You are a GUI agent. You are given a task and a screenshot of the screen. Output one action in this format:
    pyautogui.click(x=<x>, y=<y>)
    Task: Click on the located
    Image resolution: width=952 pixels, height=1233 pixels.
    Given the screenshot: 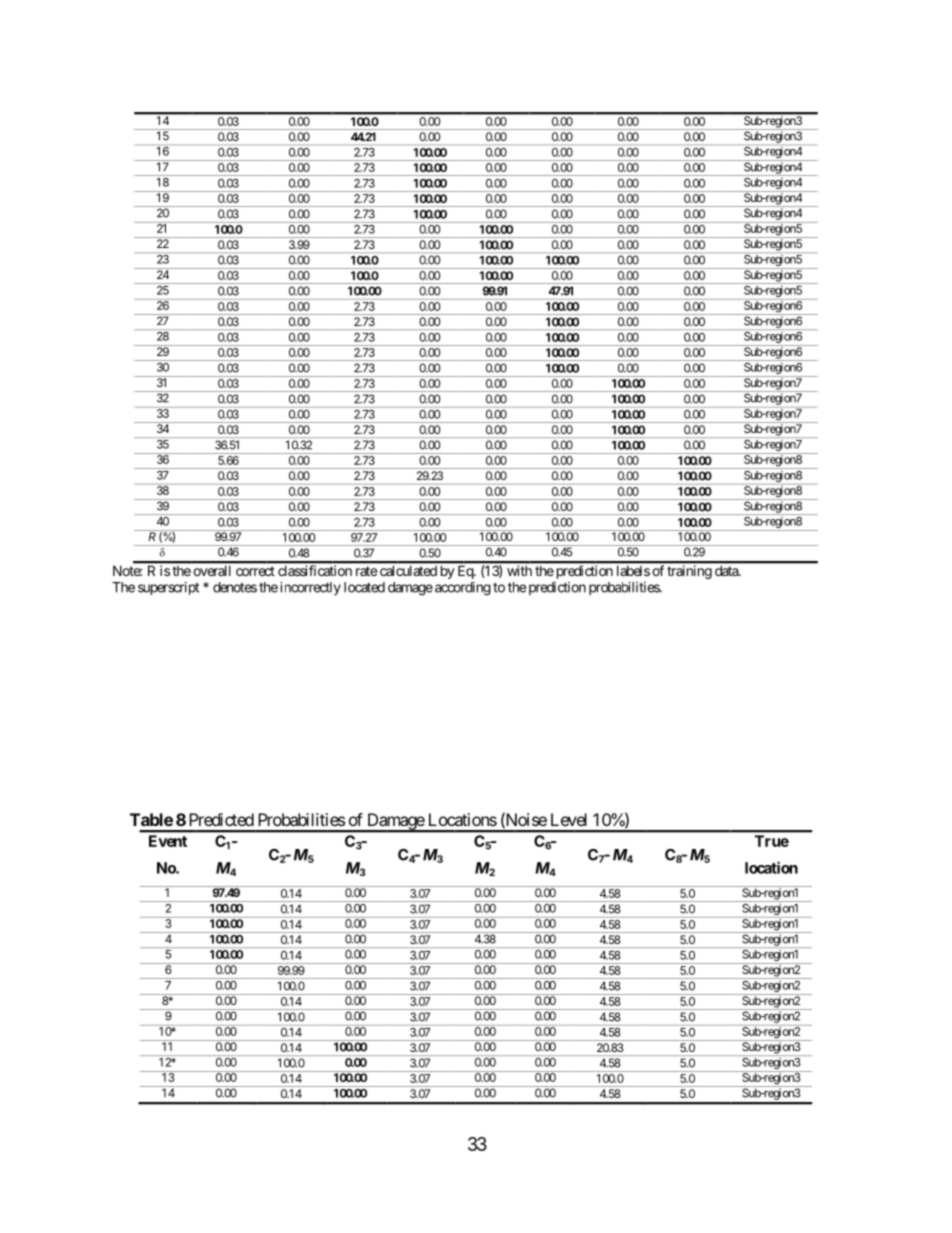 What is the action you would take?
    pyautogui.click(x=364, y=587)
